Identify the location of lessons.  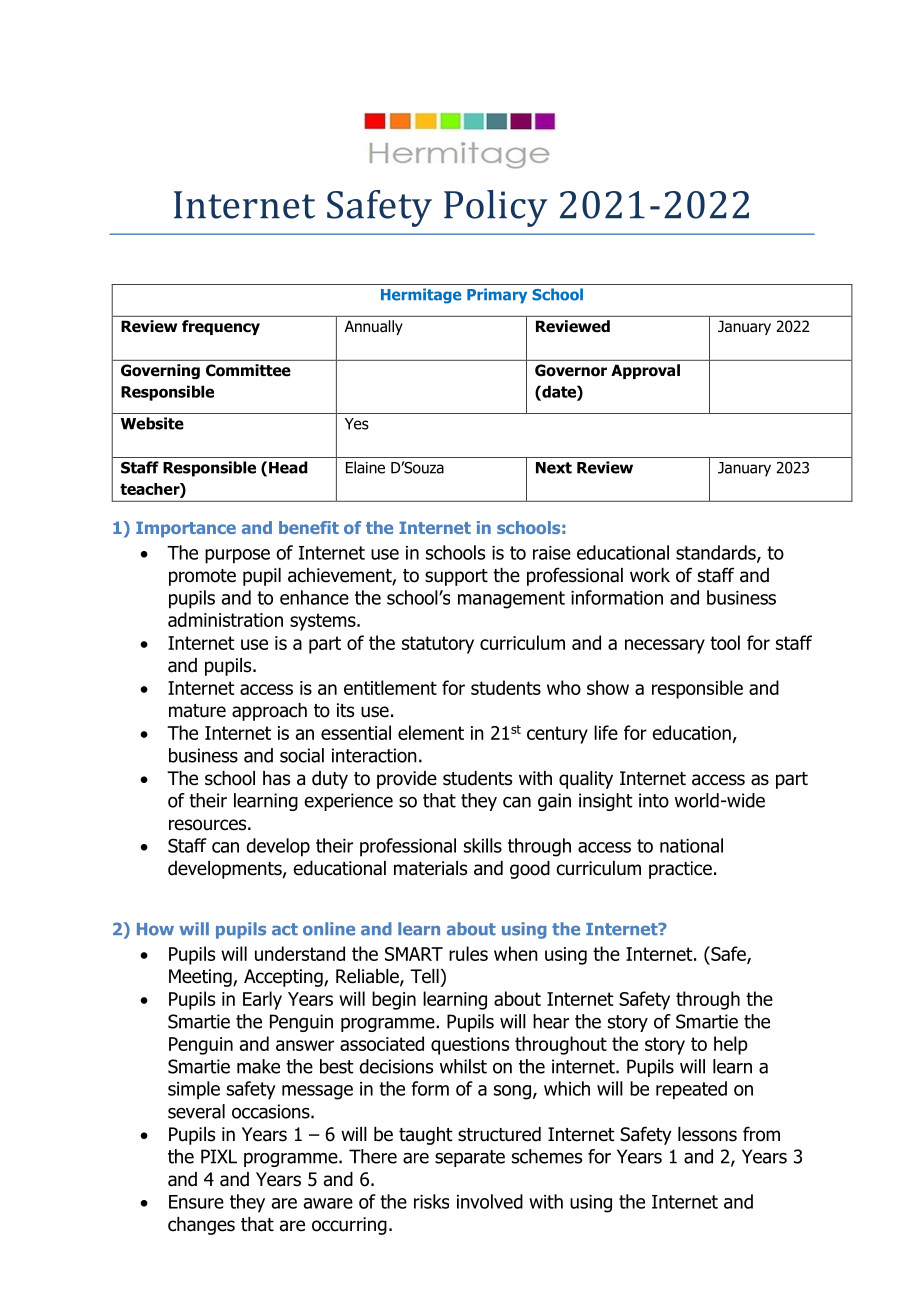
(707, 1134).
